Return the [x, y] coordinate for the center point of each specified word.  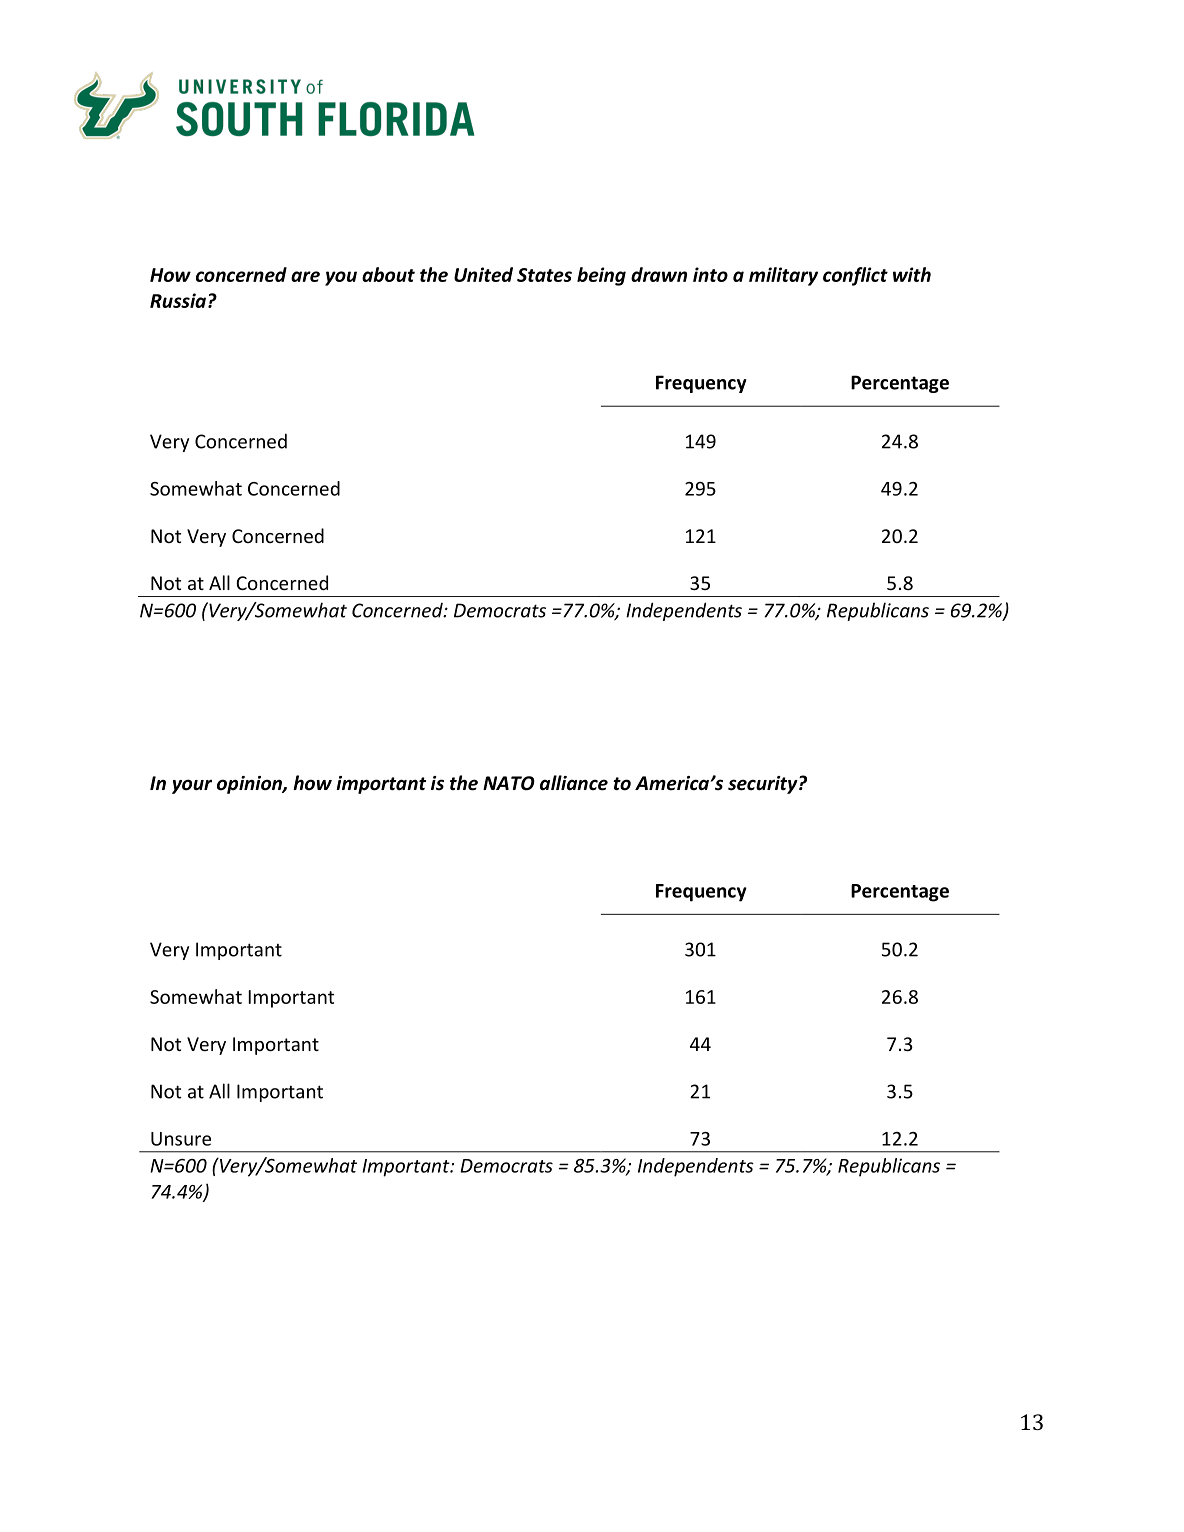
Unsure [181, 1139]
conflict [855, 276]
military [783, 276]
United [483, 274]
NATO [509, 783]
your [192, 786]
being [601, 276]
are [305, 276]
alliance [574, 783]
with [912, 274]
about [388, 274]
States [544, 275]
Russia [178, 300]
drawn [659, 274]
